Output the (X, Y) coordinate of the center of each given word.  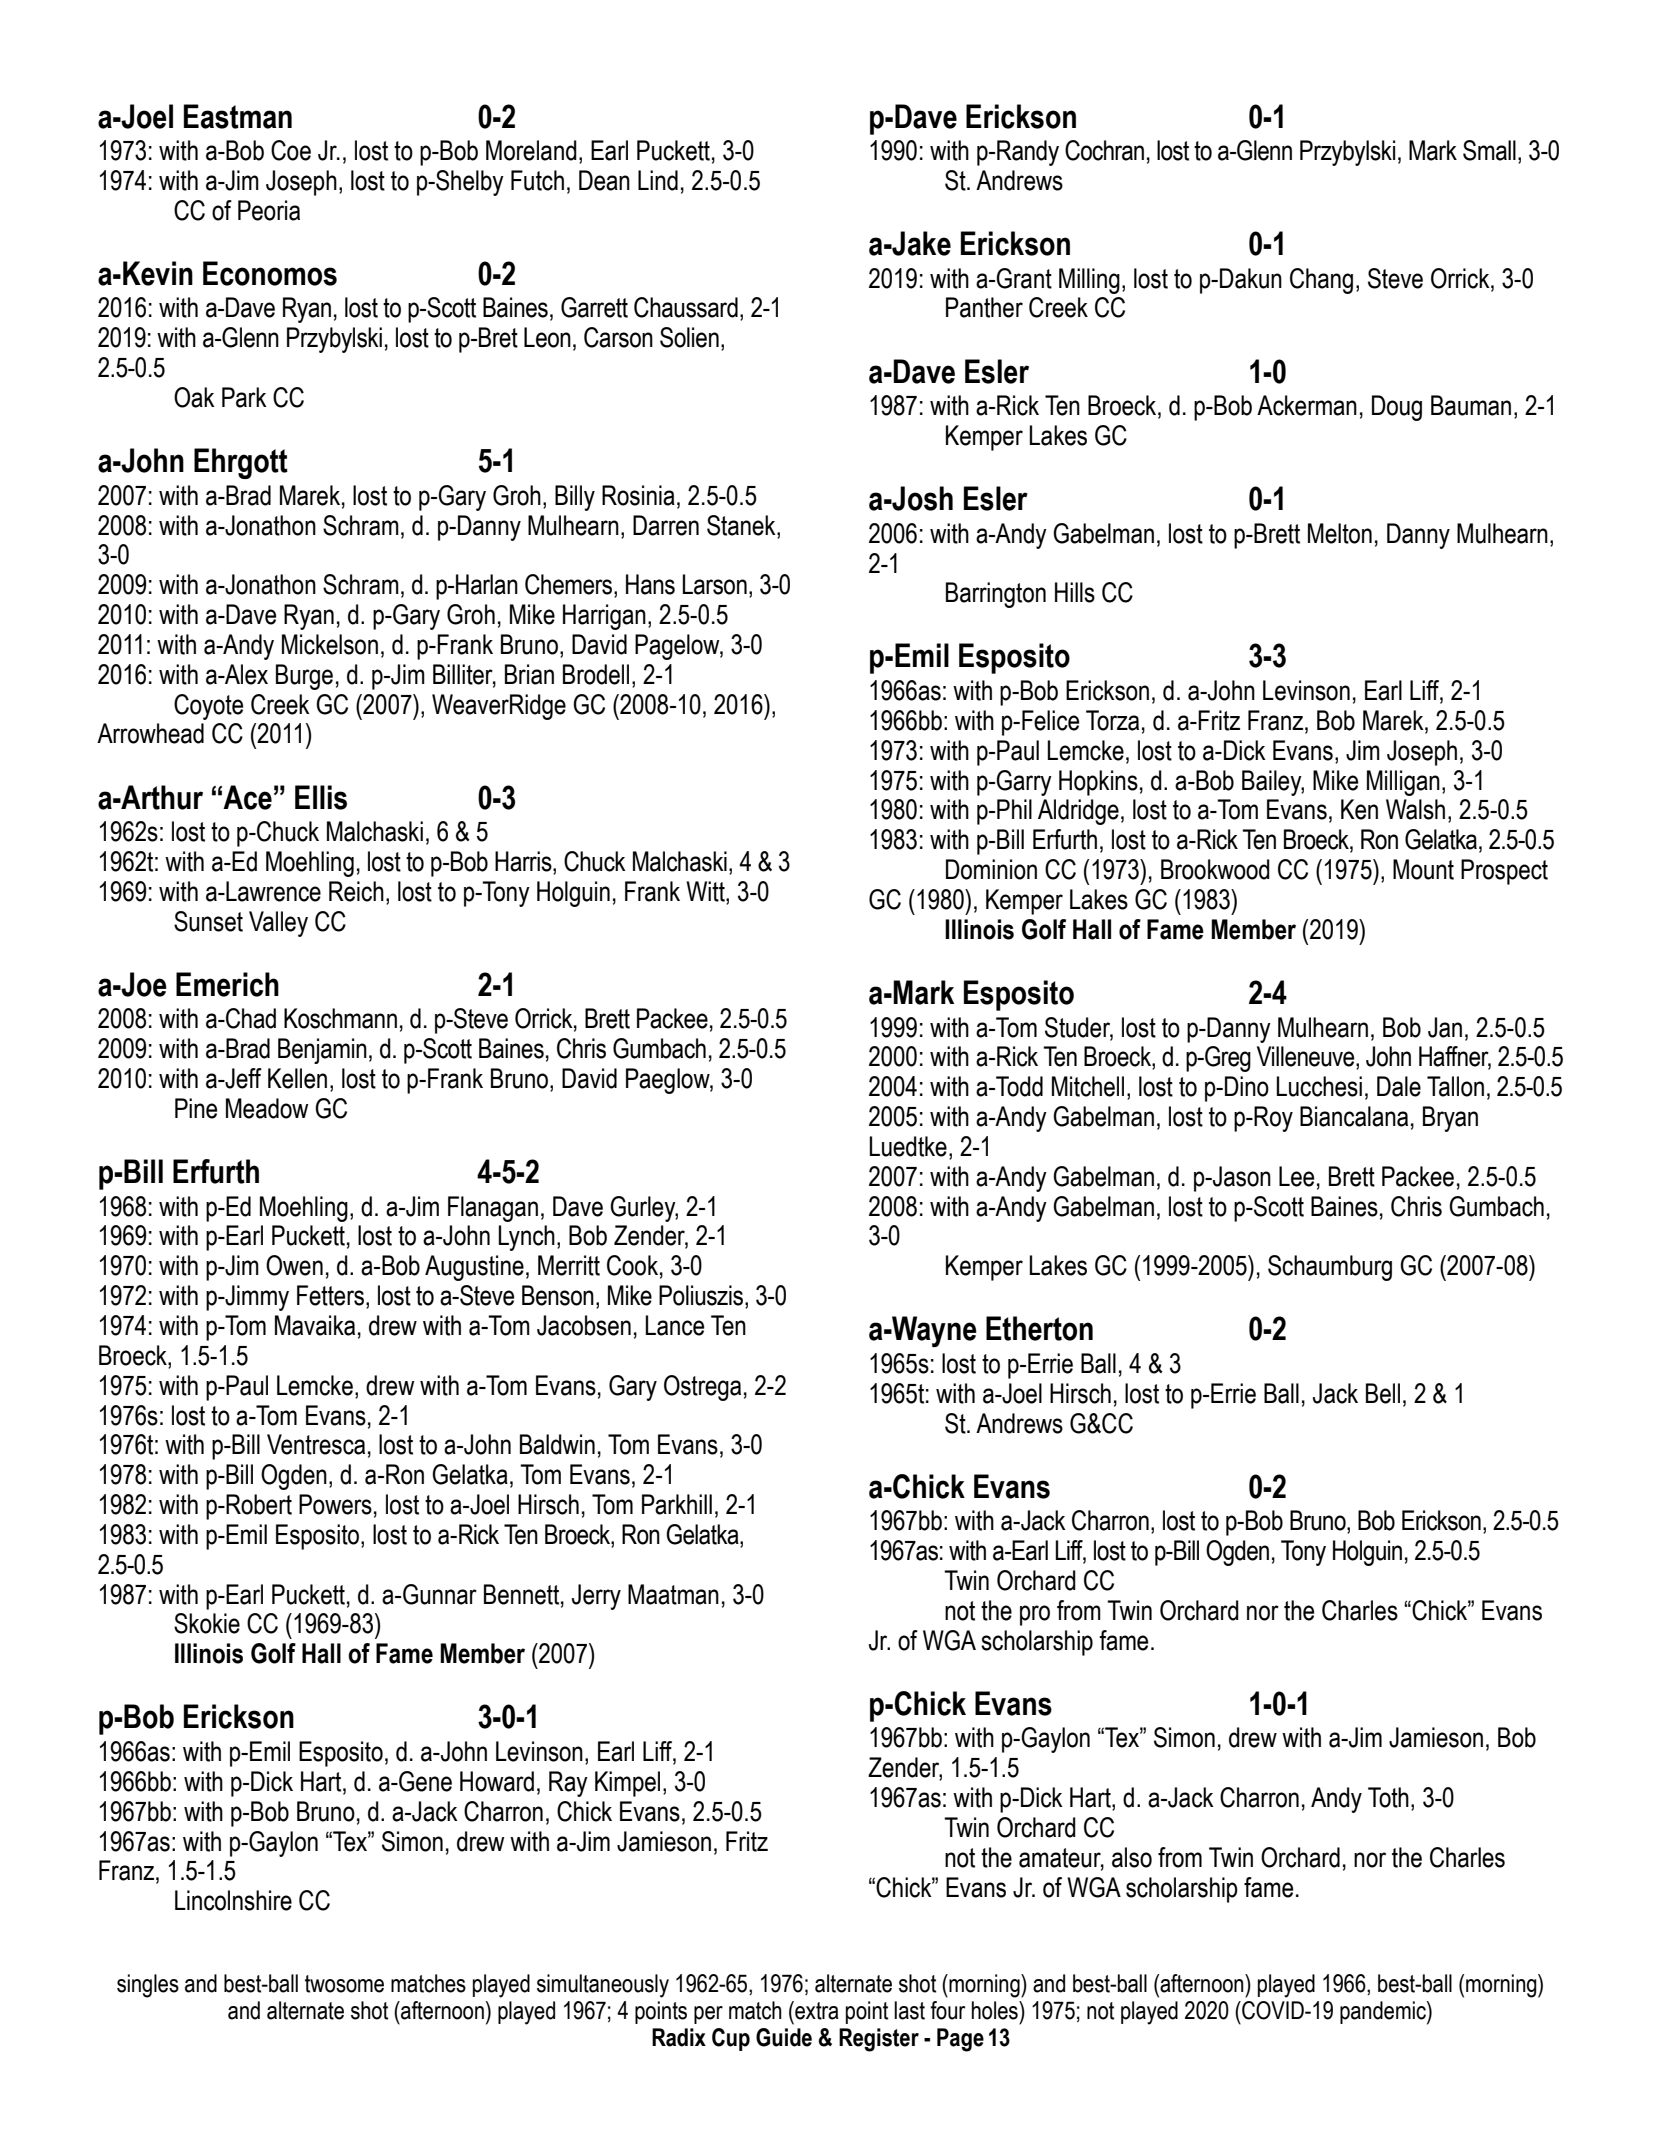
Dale (1399, 1086)
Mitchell (1088, 1086)
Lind (658, 180)
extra (816, 2010)
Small (1489, 150)
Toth (1388, 1797)
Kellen (297, 1078)
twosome (344, 1984)
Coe (291, 150)
